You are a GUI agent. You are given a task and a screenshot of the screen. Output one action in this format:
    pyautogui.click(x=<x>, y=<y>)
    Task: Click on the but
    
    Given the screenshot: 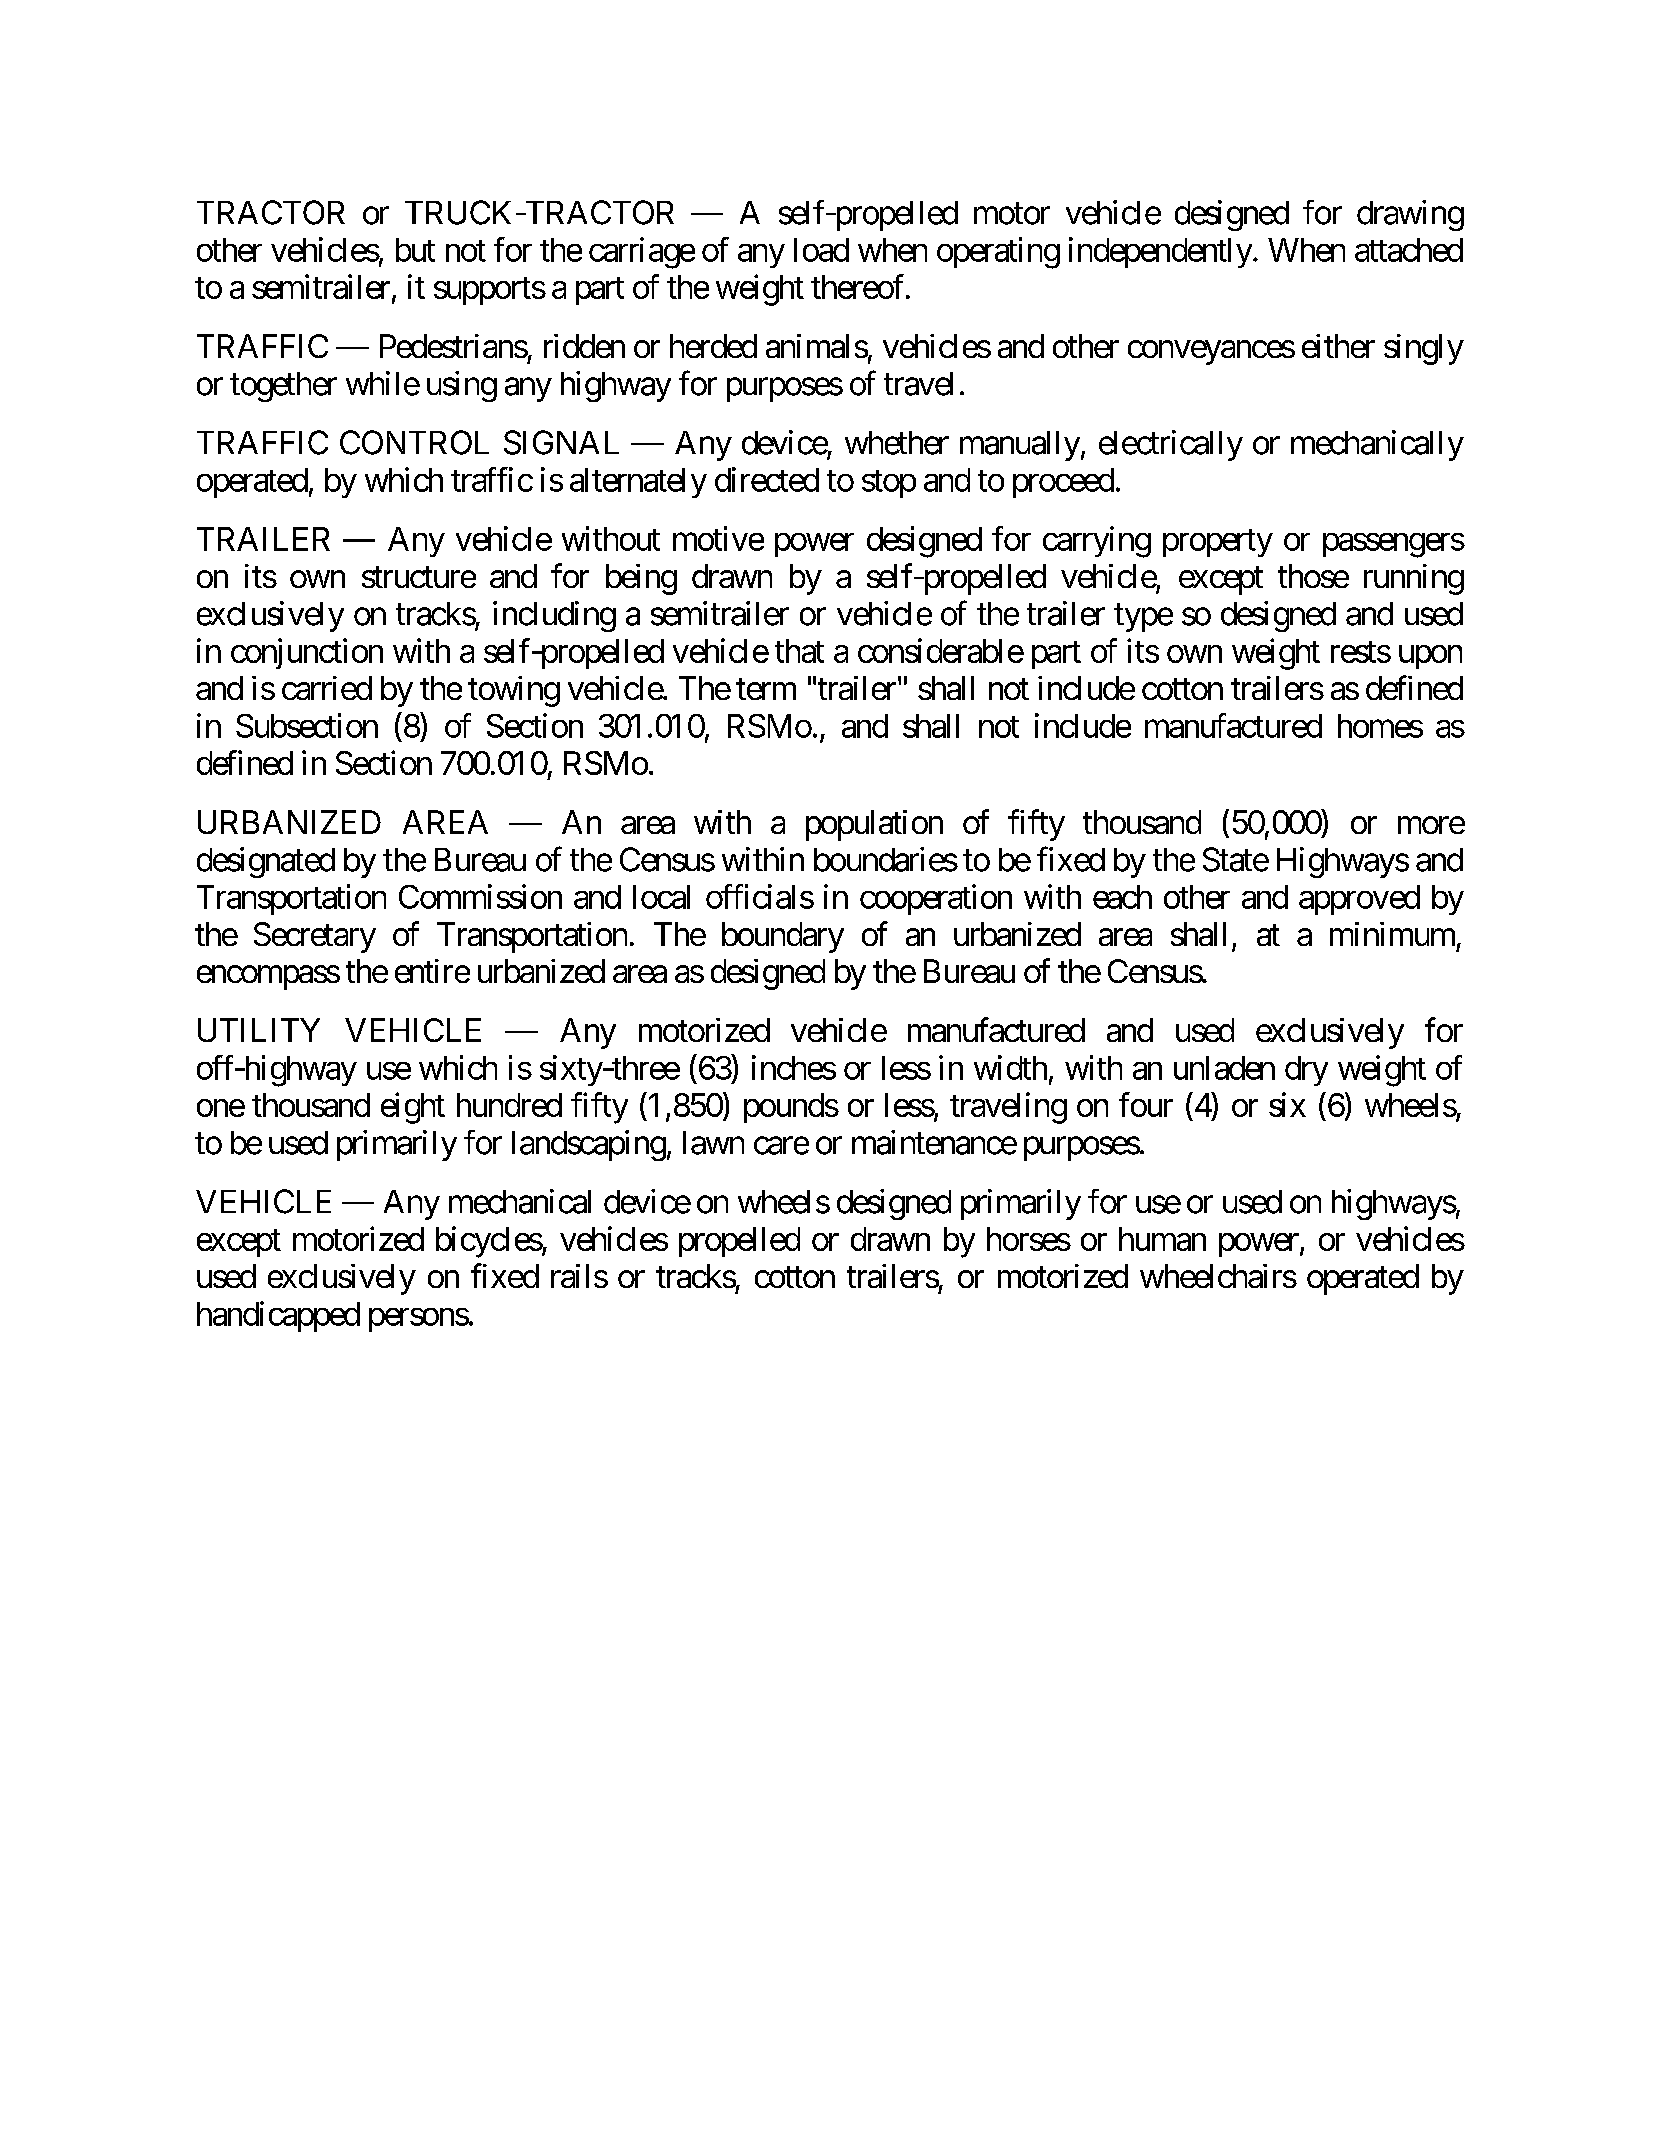 What is the action you would take?
    pyautogui.click(x=415, y=250)
